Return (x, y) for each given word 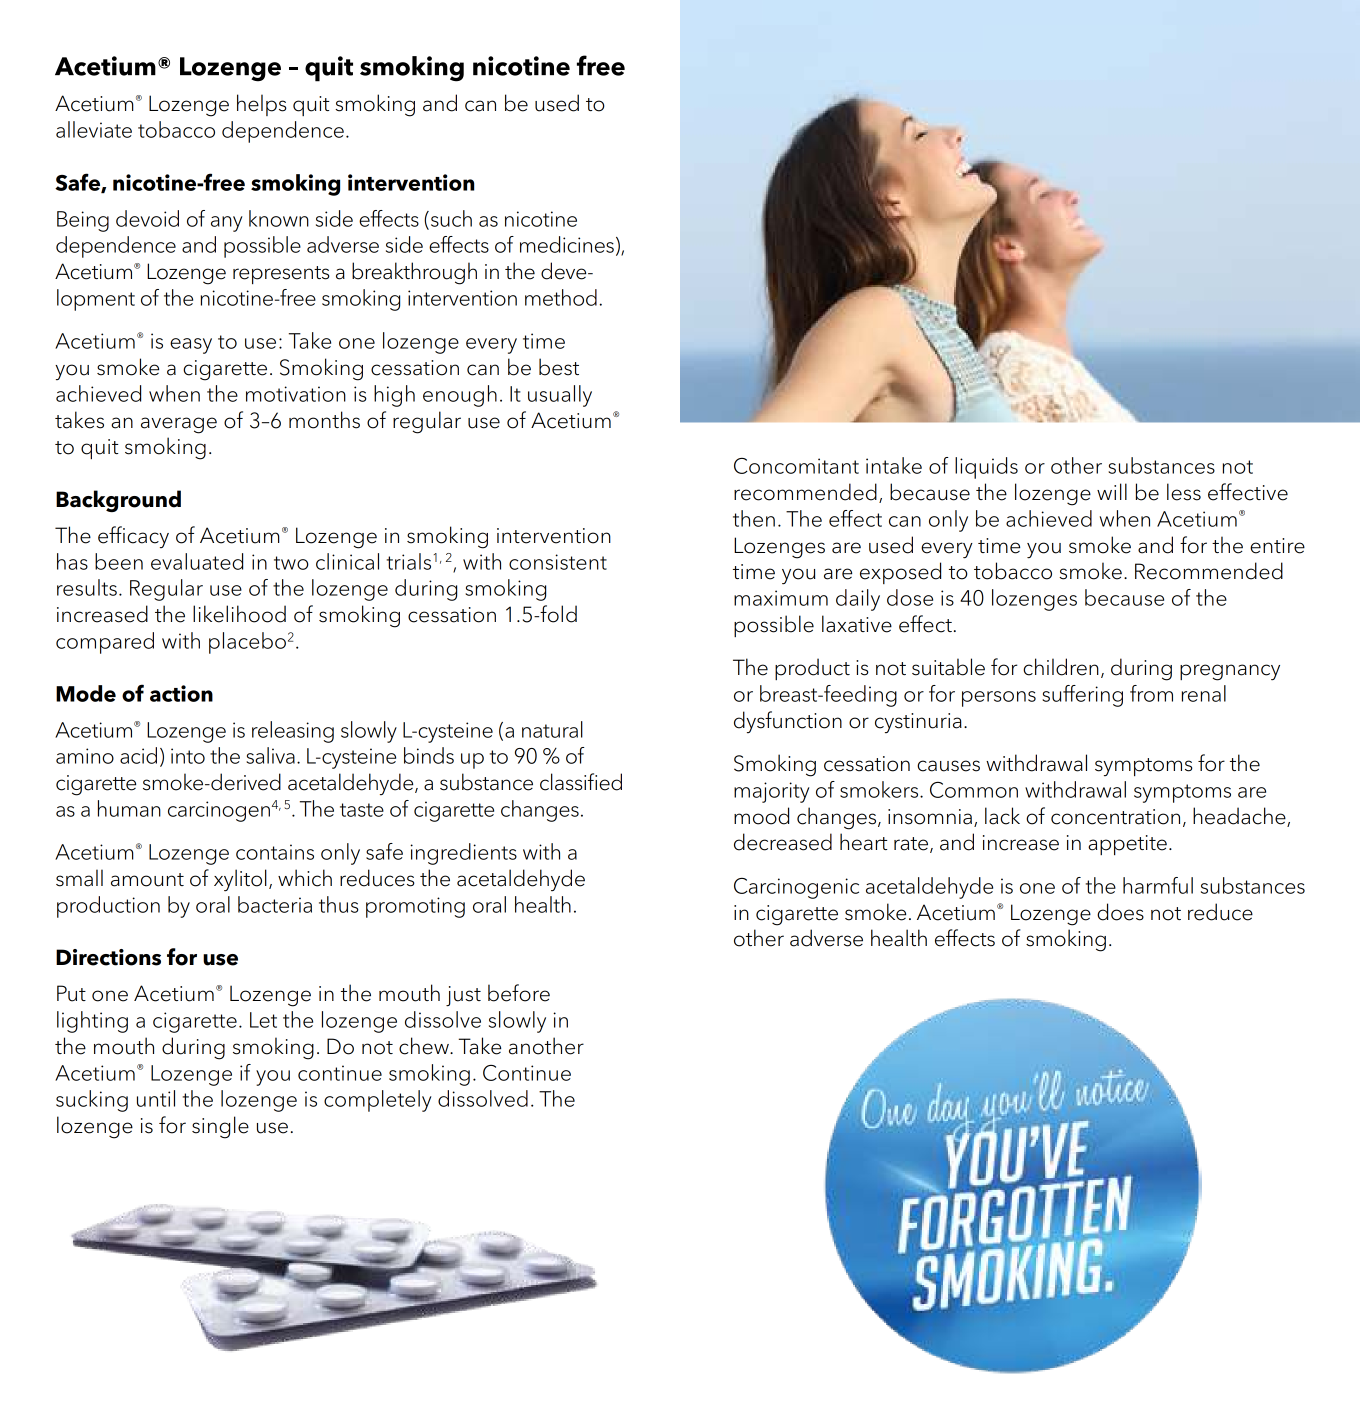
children (1061, 667)
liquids (986, 468)
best (559, 367)
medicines (567, 244)
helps (262, 105)
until (156, 1098)
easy (191, 346)
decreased (783, 842)
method (561, 297)
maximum (781, 598)
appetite (1127, 845)
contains (275, 852)
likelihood (239, 614)
